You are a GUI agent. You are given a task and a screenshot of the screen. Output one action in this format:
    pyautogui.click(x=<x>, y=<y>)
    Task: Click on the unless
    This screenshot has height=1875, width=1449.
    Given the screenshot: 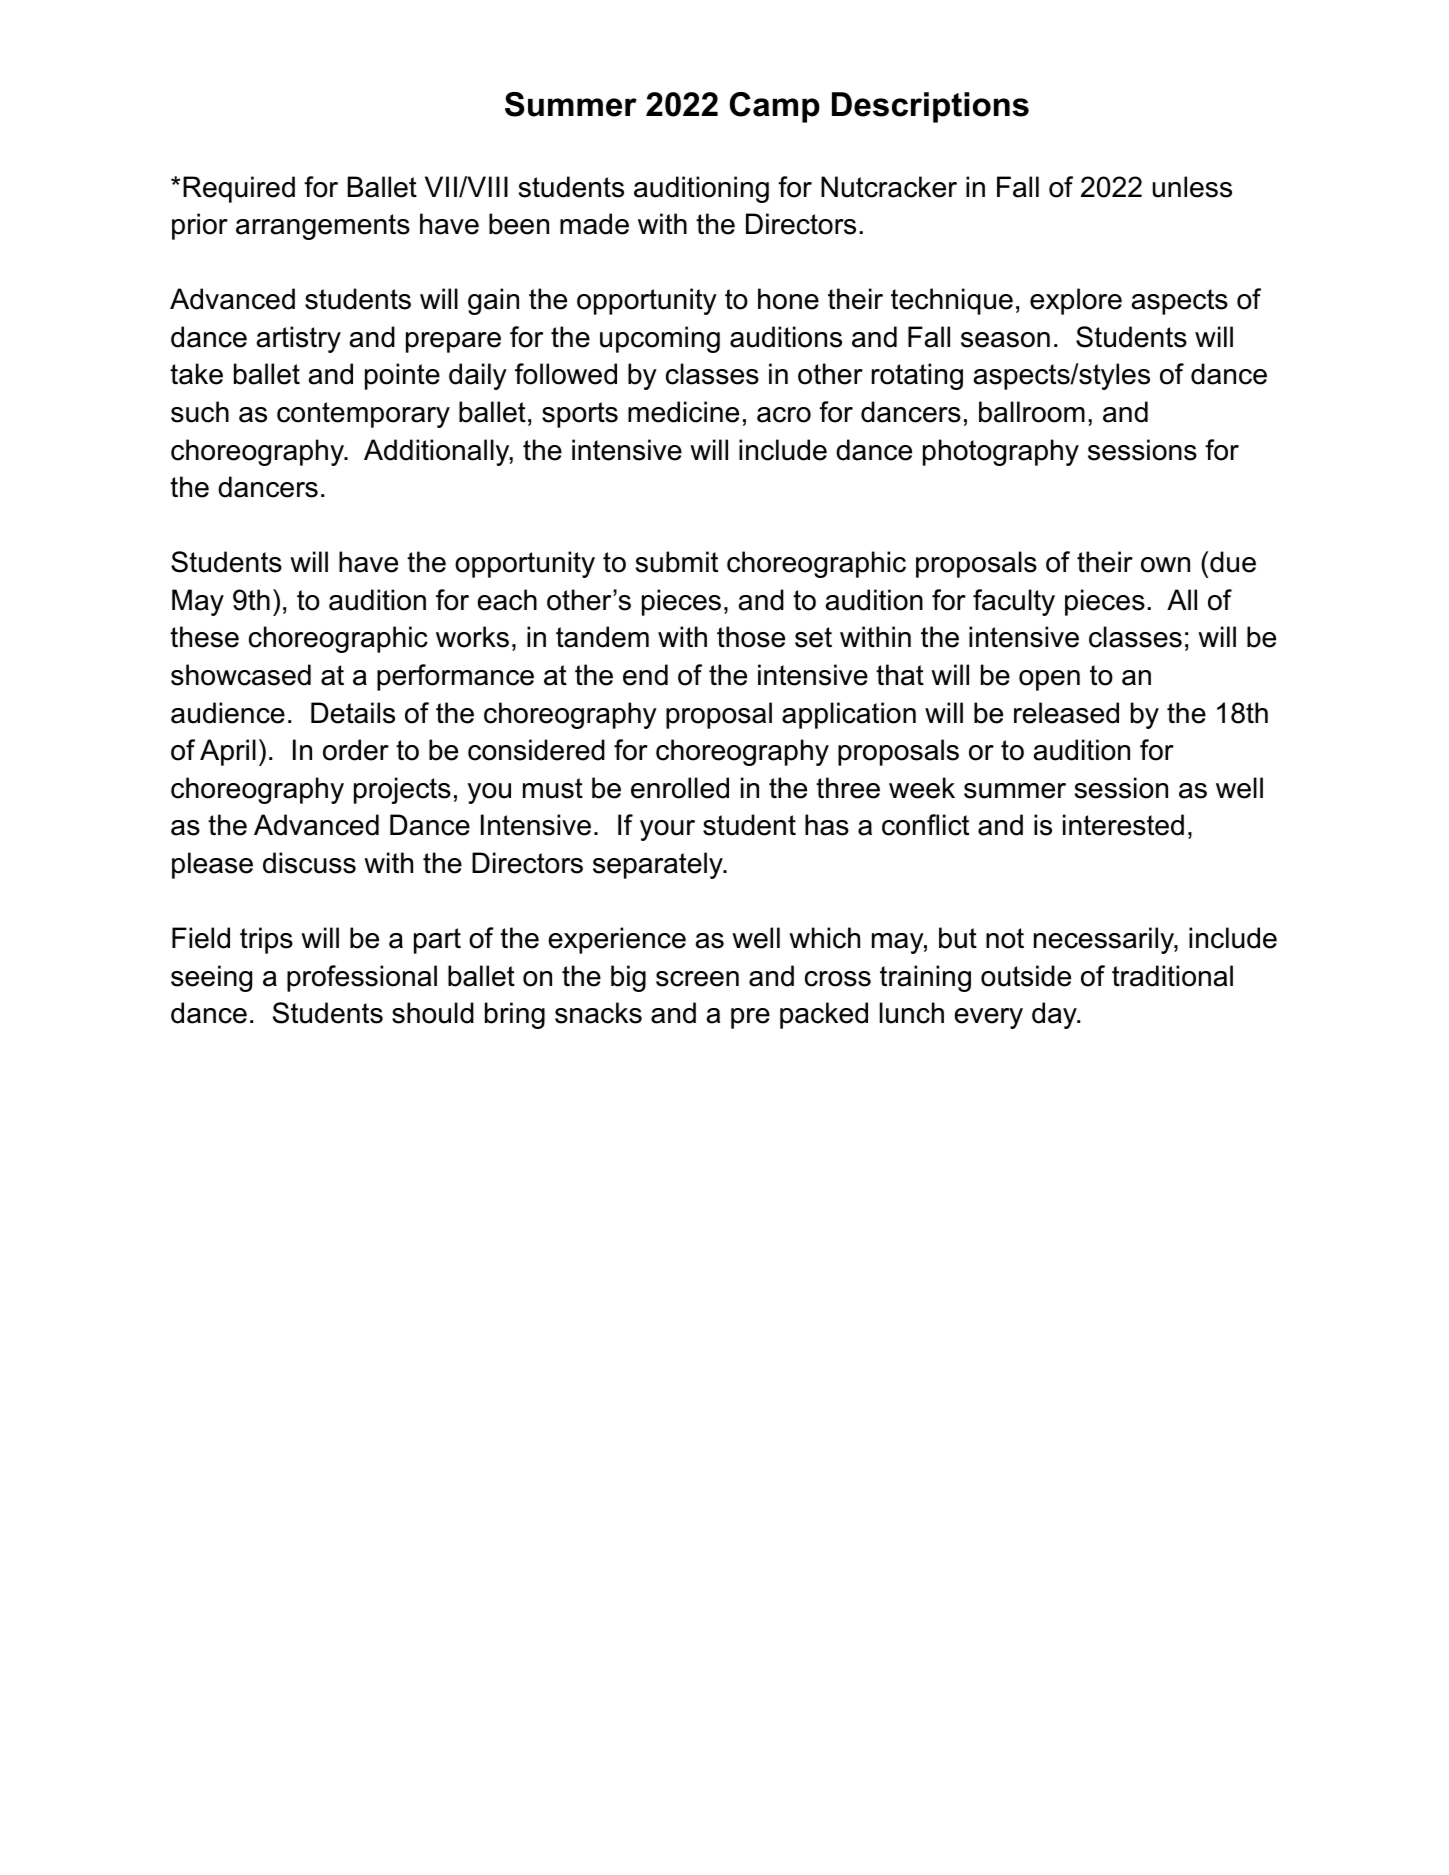 What is the action you would take?
    pyautogui.click(x=1192, y=187)
